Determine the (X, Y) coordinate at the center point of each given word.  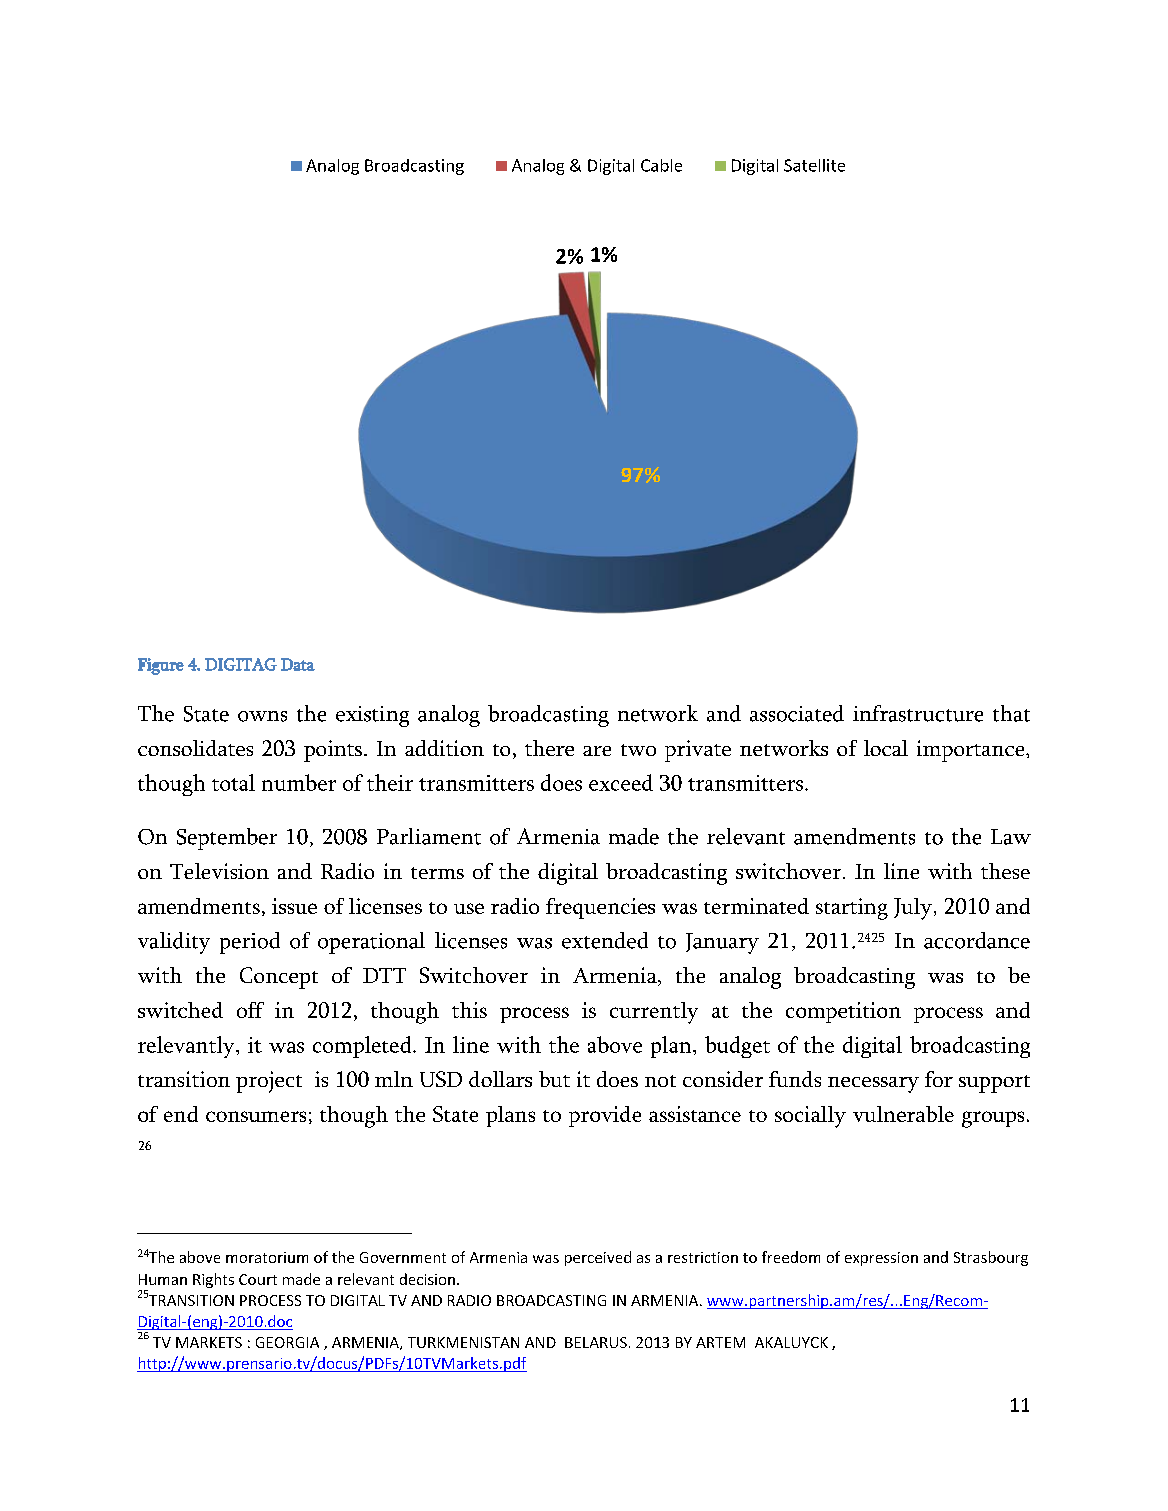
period (250, 943)
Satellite (814, 165)
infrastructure (918, 713)
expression (881, 1259)
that (1011, 713)
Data (298, 664)
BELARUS (596, 1342)
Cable (661, 165)
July (913, 909)
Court (258, 1279)
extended (605, 940)
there (549, 748)
